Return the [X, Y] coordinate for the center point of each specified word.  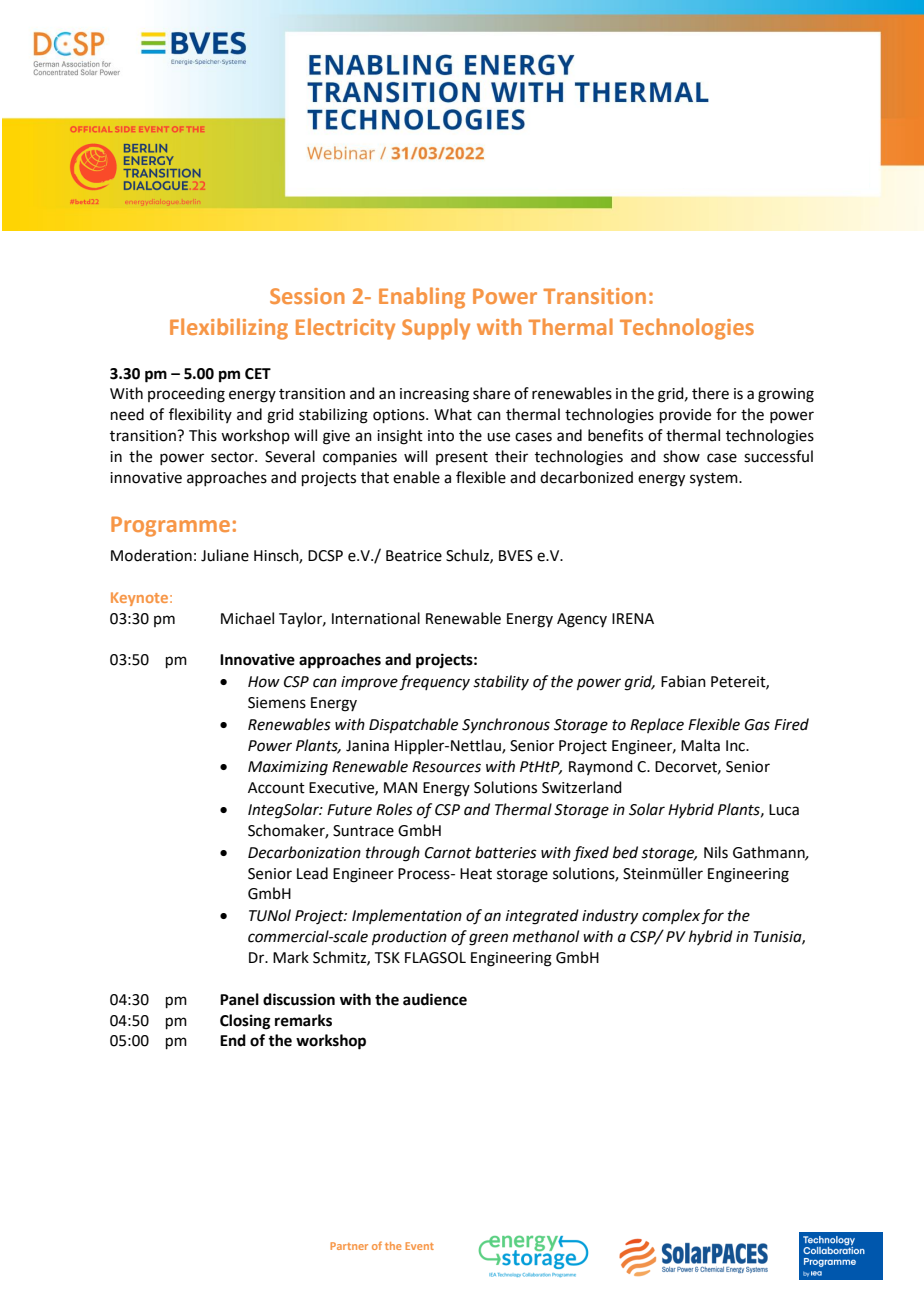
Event [419, 1246]
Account [276, 788]
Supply [436, 329]
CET [258, 374]
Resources [446, 767]
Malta [700, 745]
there [710, 393]
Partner [349, 1246]
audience [435, 999]
